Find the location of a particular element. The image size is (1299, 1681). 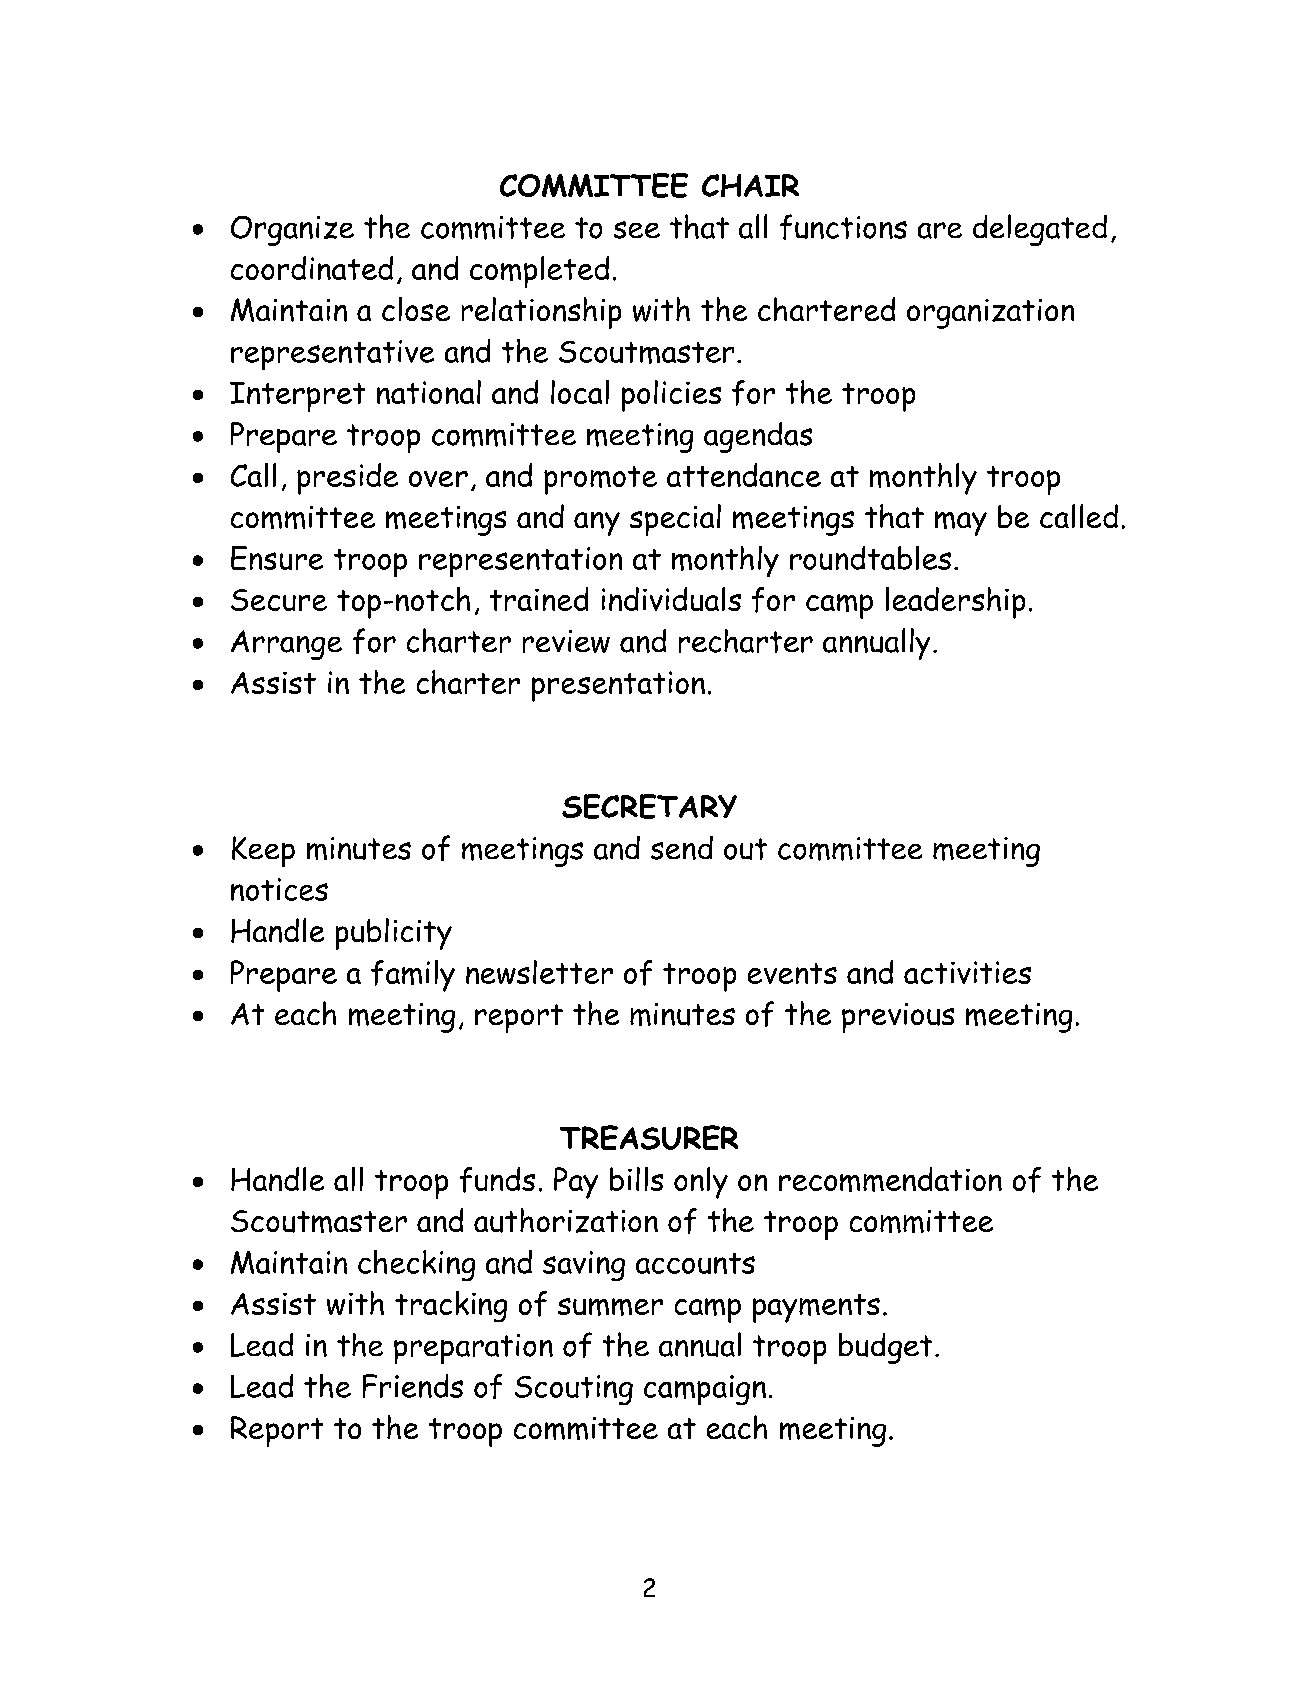

previous is located at coordinates (898, 1018).
